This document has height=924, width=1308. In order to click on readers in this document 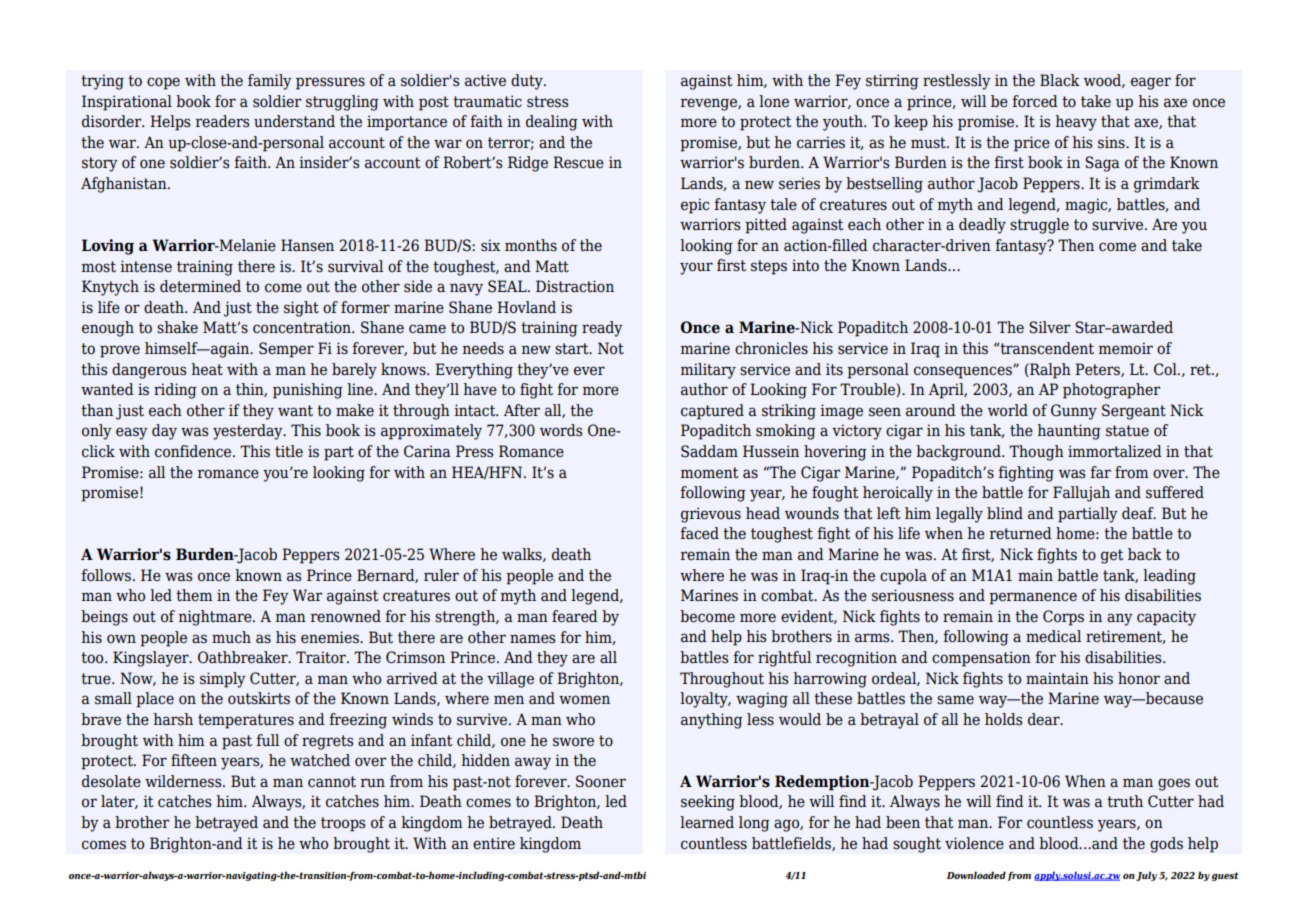, I will do `click(222, 121)`.
